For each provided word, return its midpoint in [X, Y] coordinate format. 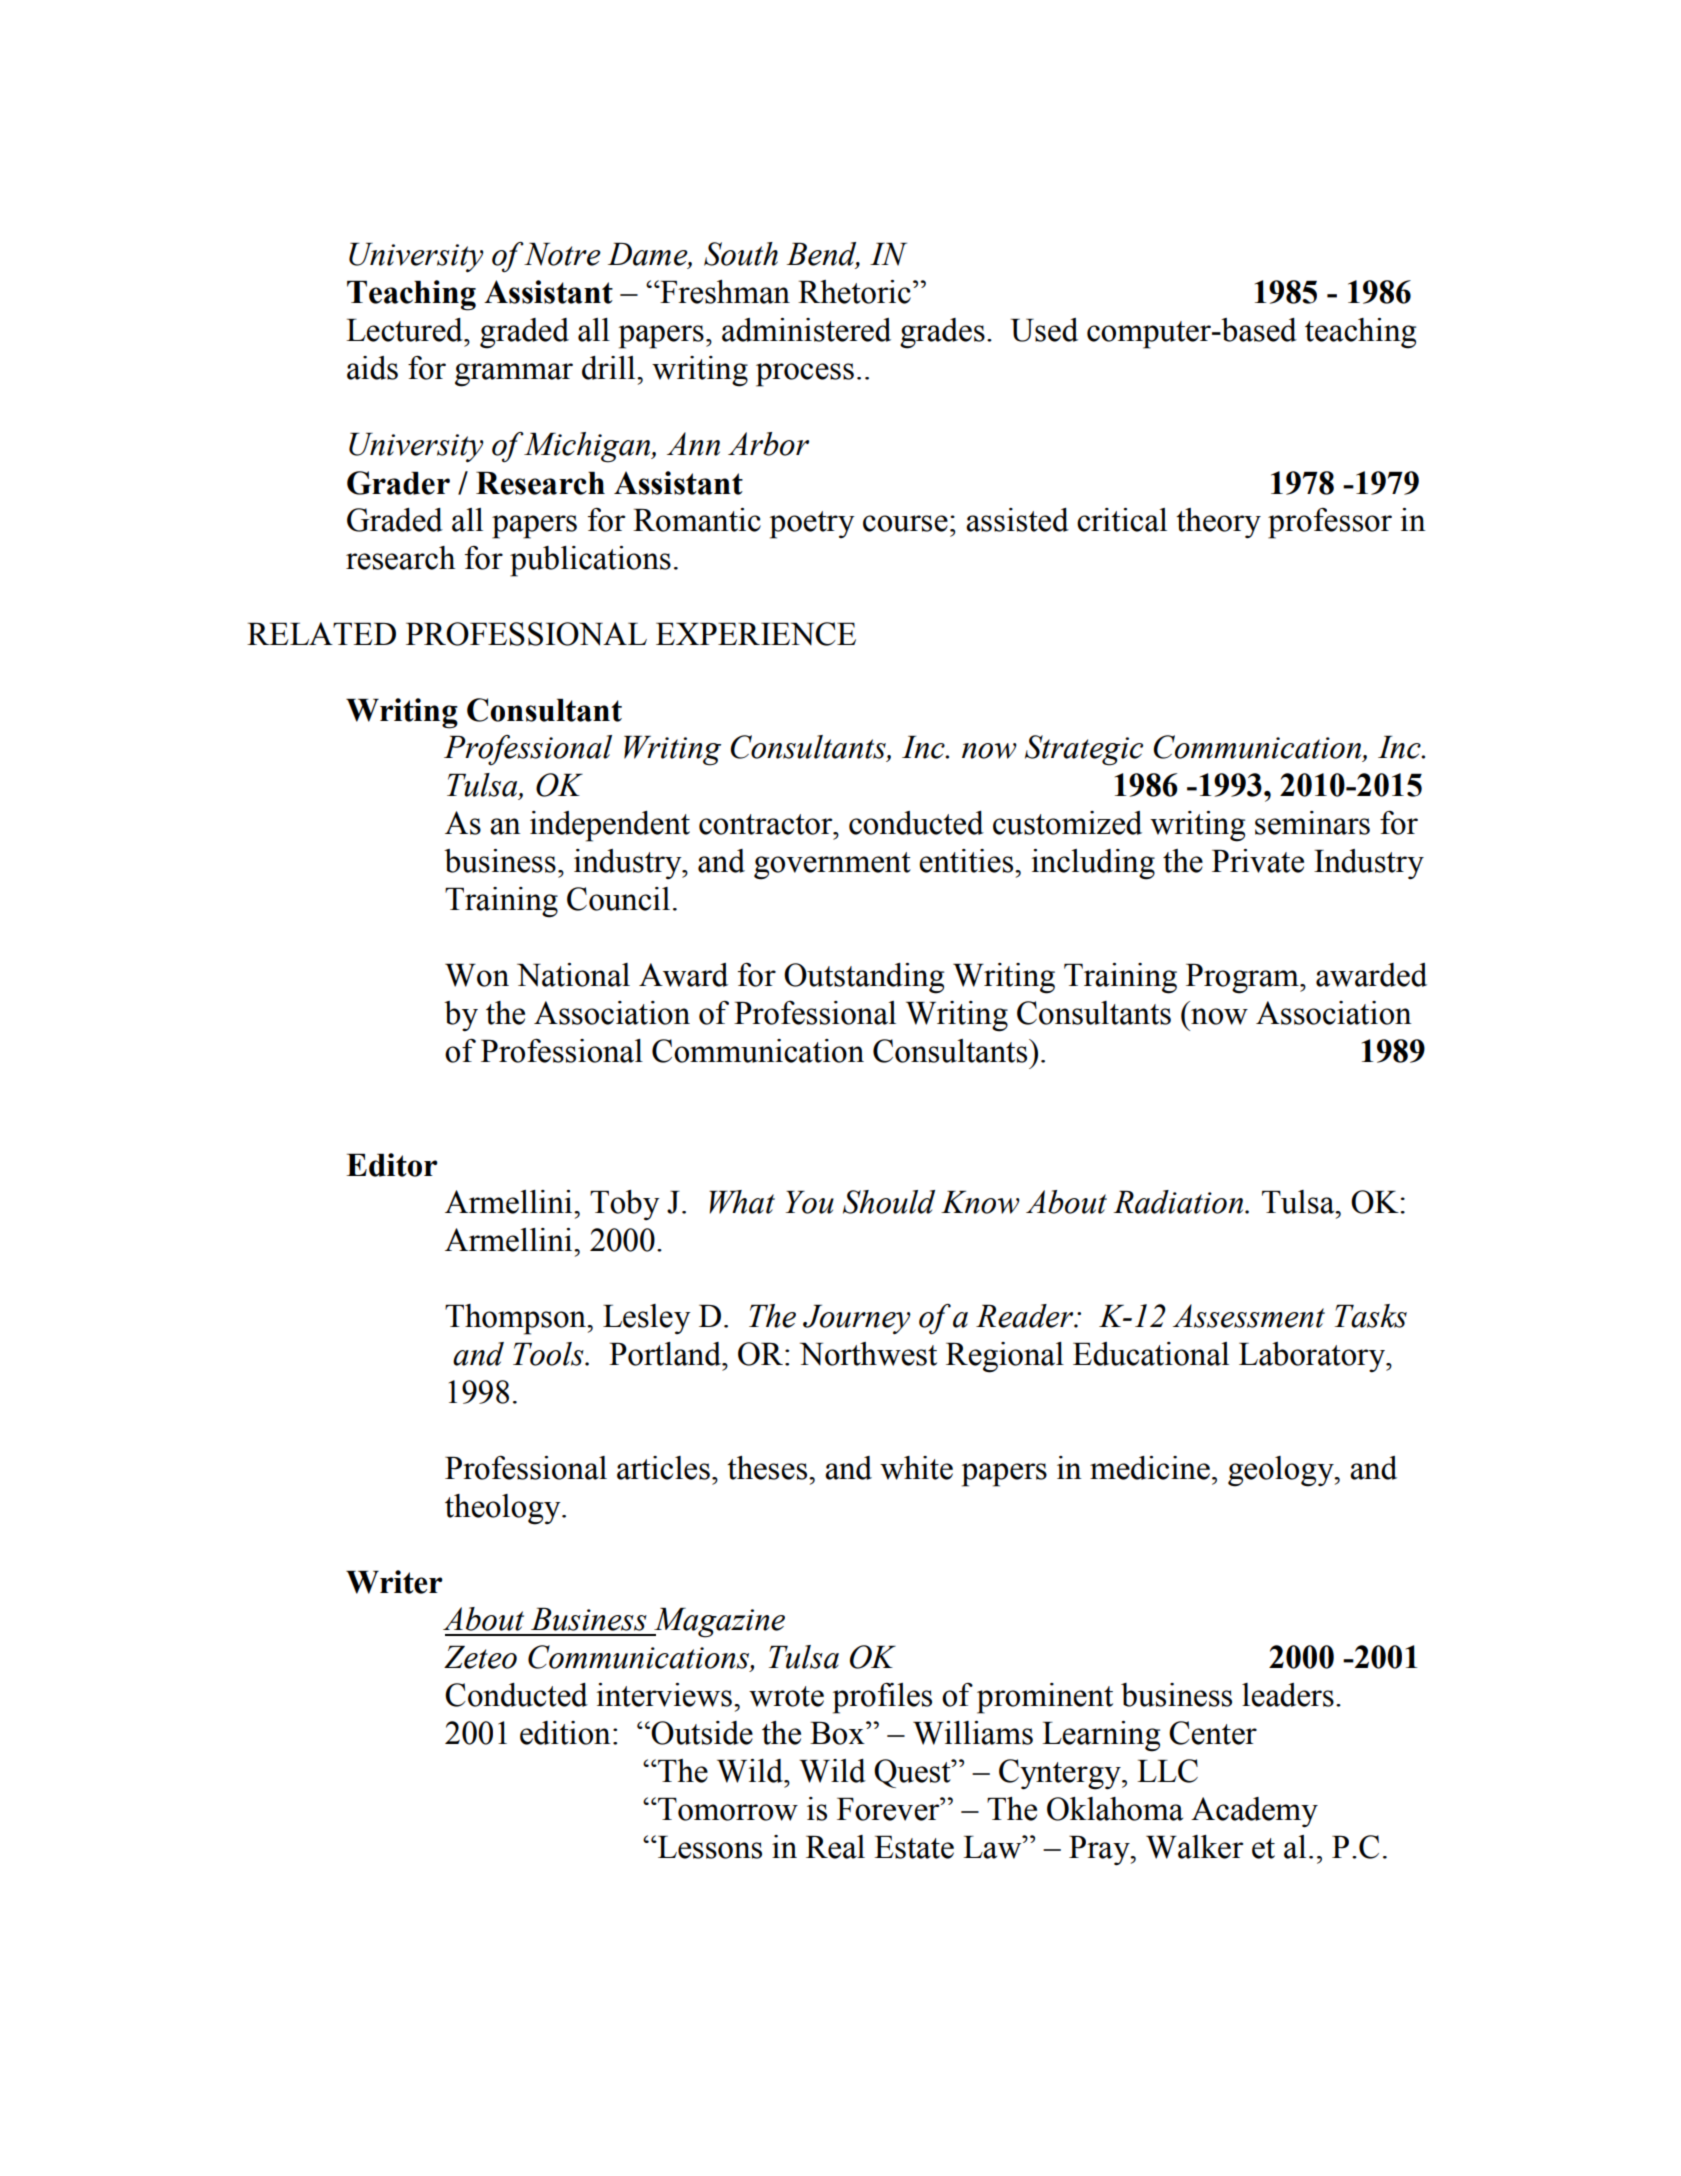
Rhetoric [854, 292]
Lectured [405, 330]
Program [1243, 979]
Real [835, 1847]
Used [1044, 330]
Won [477, 975]
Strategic [1084, 750]
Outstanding [864, 978]
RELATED [321, 633]
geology [1282, 1471]
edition [565, 1733]
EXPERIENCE [756, 634]
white [916, 1468]
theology [504, 1509]
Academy [1254, 1812]
